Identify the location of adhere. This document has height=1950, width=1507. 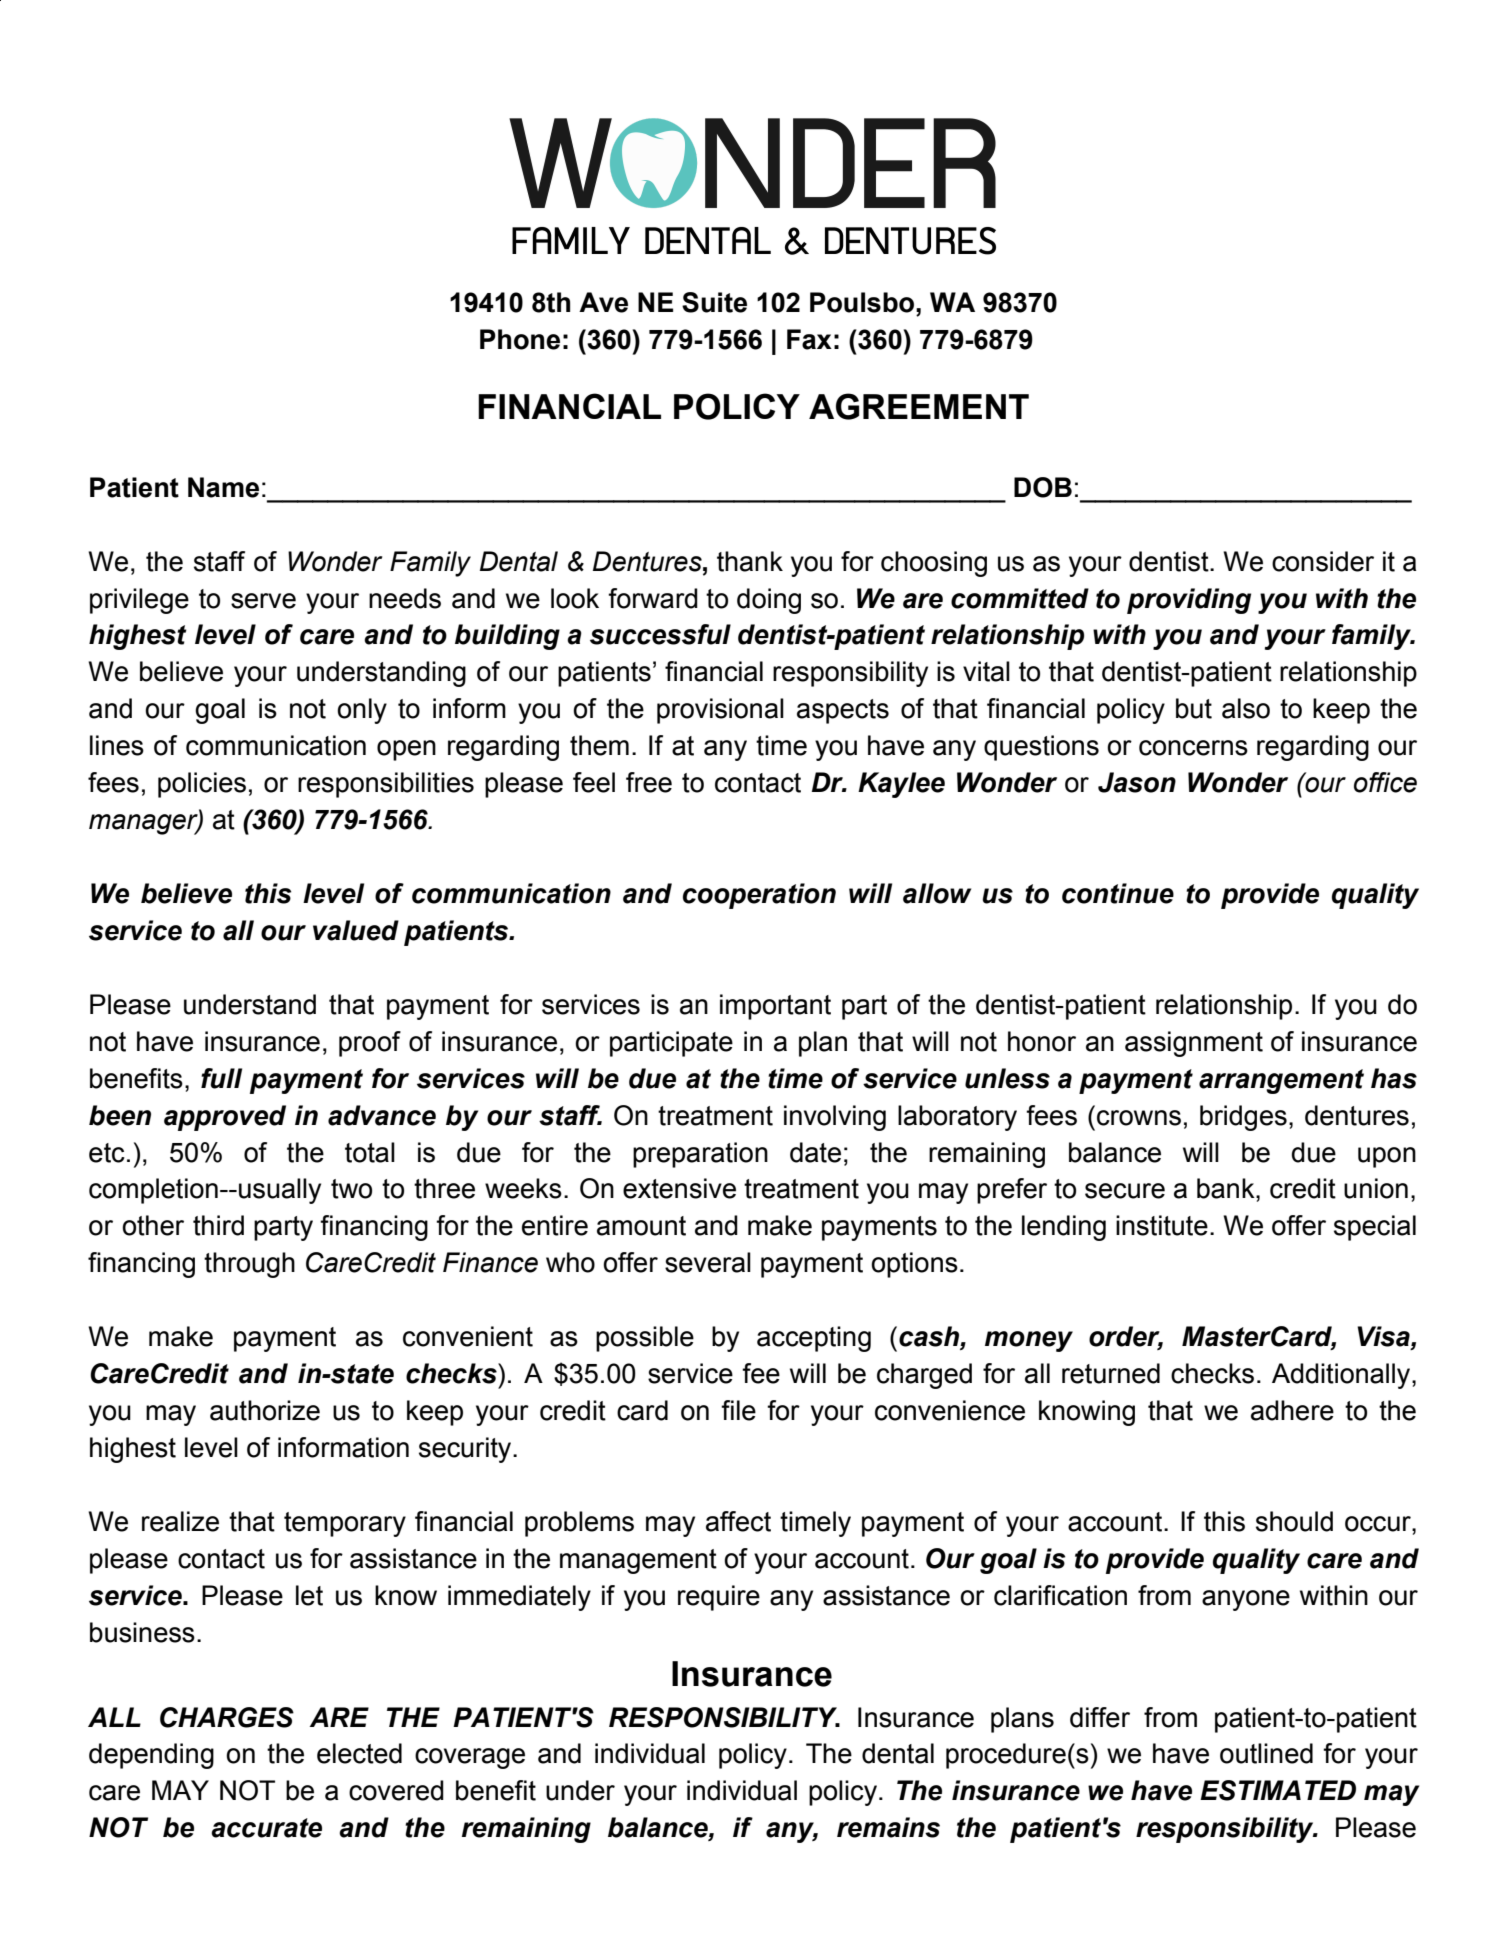
(1292, 1410).
